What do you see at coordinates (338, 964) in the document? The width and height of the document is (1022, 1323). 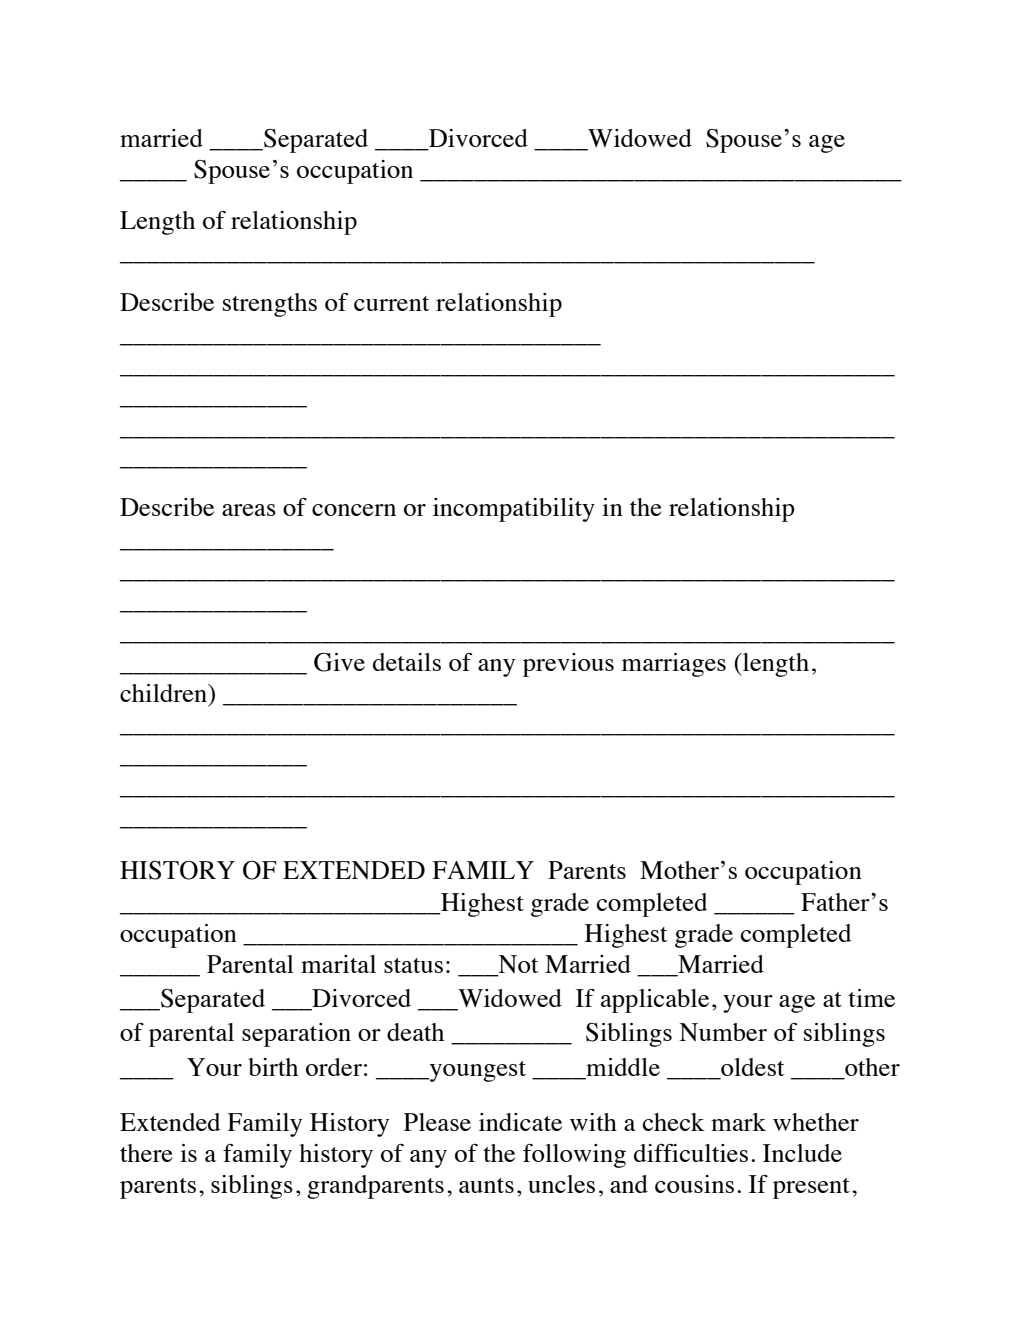 I see `marital` at bounding box center [338, 964].
